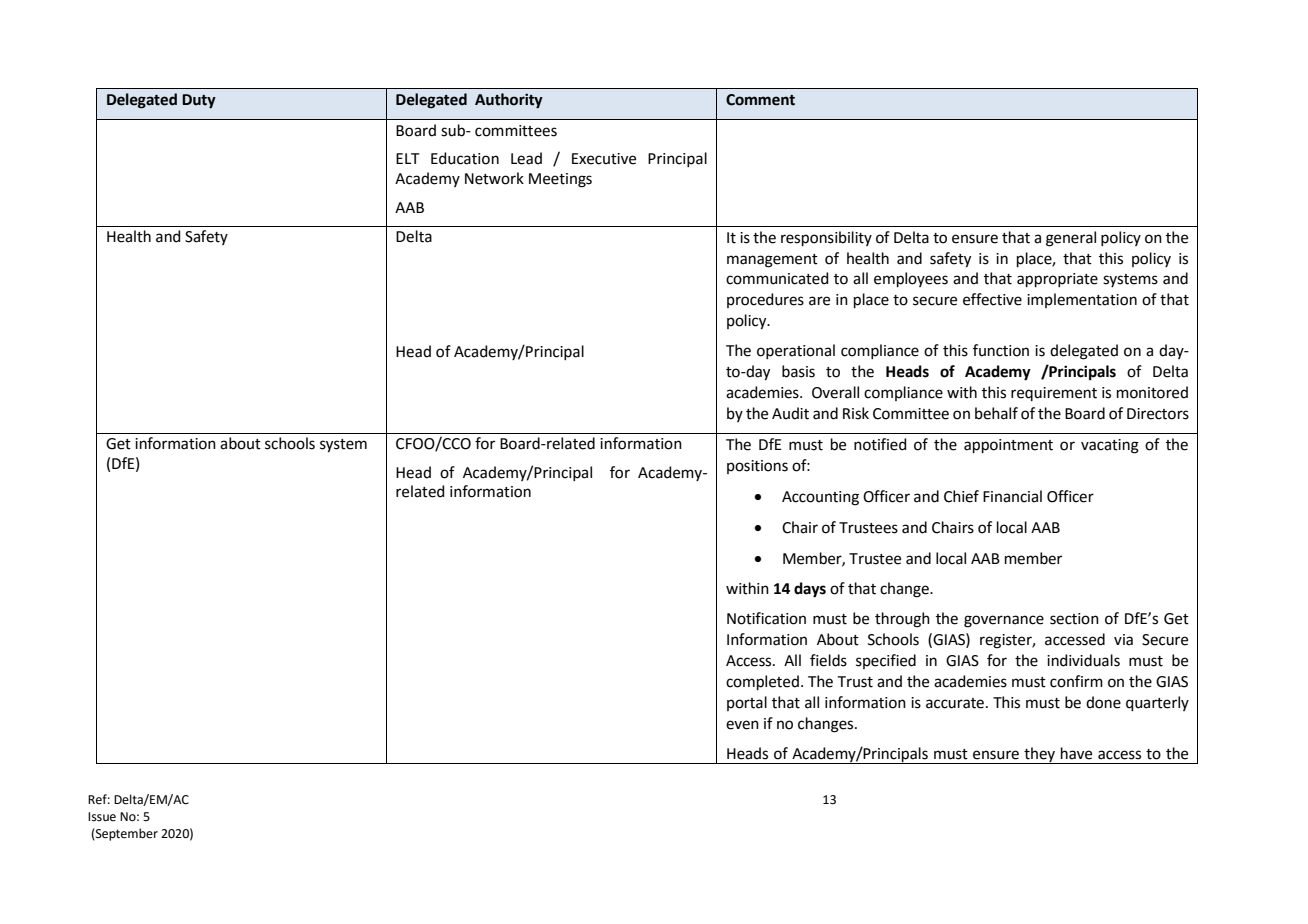  What do you see at coordinates (790, 413) in the document?
I see `Audit` at bounding box center [790, 413].
